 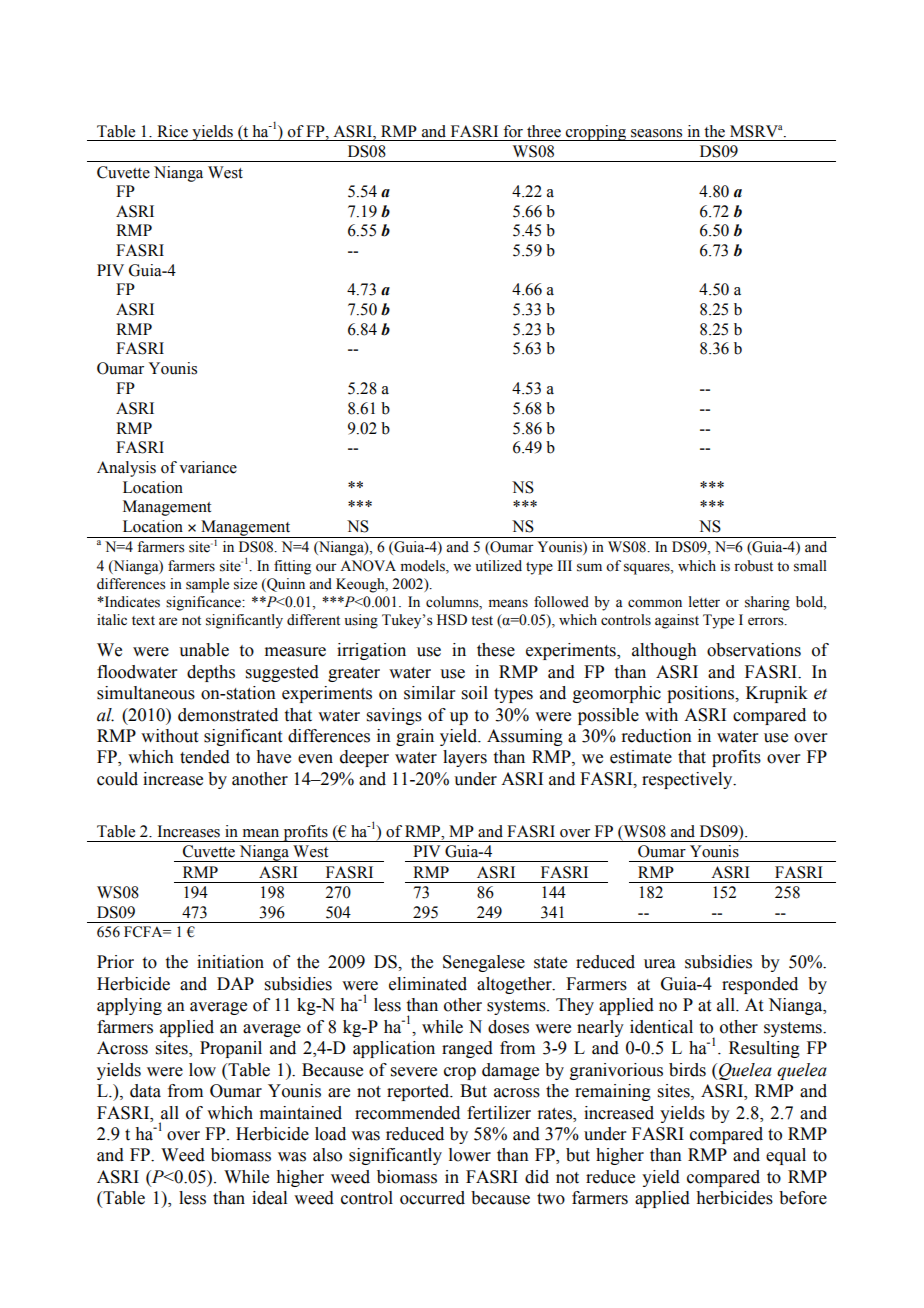 I want to click on seasons, so click(x=656, y=133).
